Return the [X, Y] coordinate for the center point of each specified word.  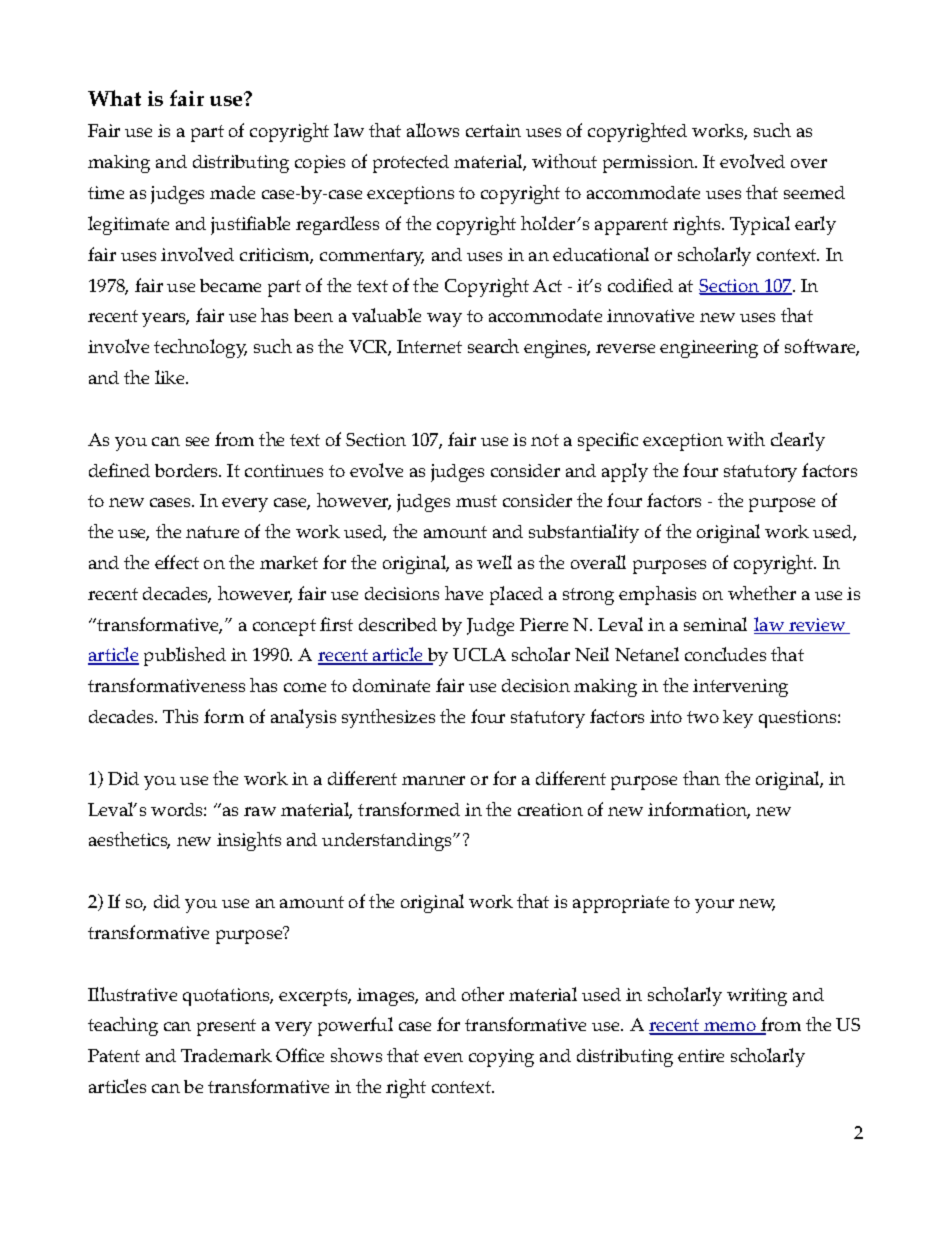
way [444, 320]
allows [433, 130]
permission [650, 164]
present [226, 1027]
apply [625, 472]
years [165, 320]
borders [187, 470]
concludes [725, 654]
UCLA [479, 654]
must [476, 501]
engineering [709, 349]
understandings [388, 842]
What [114, 98]
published [185, 656]
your [714, 906]
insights [249, 841]
